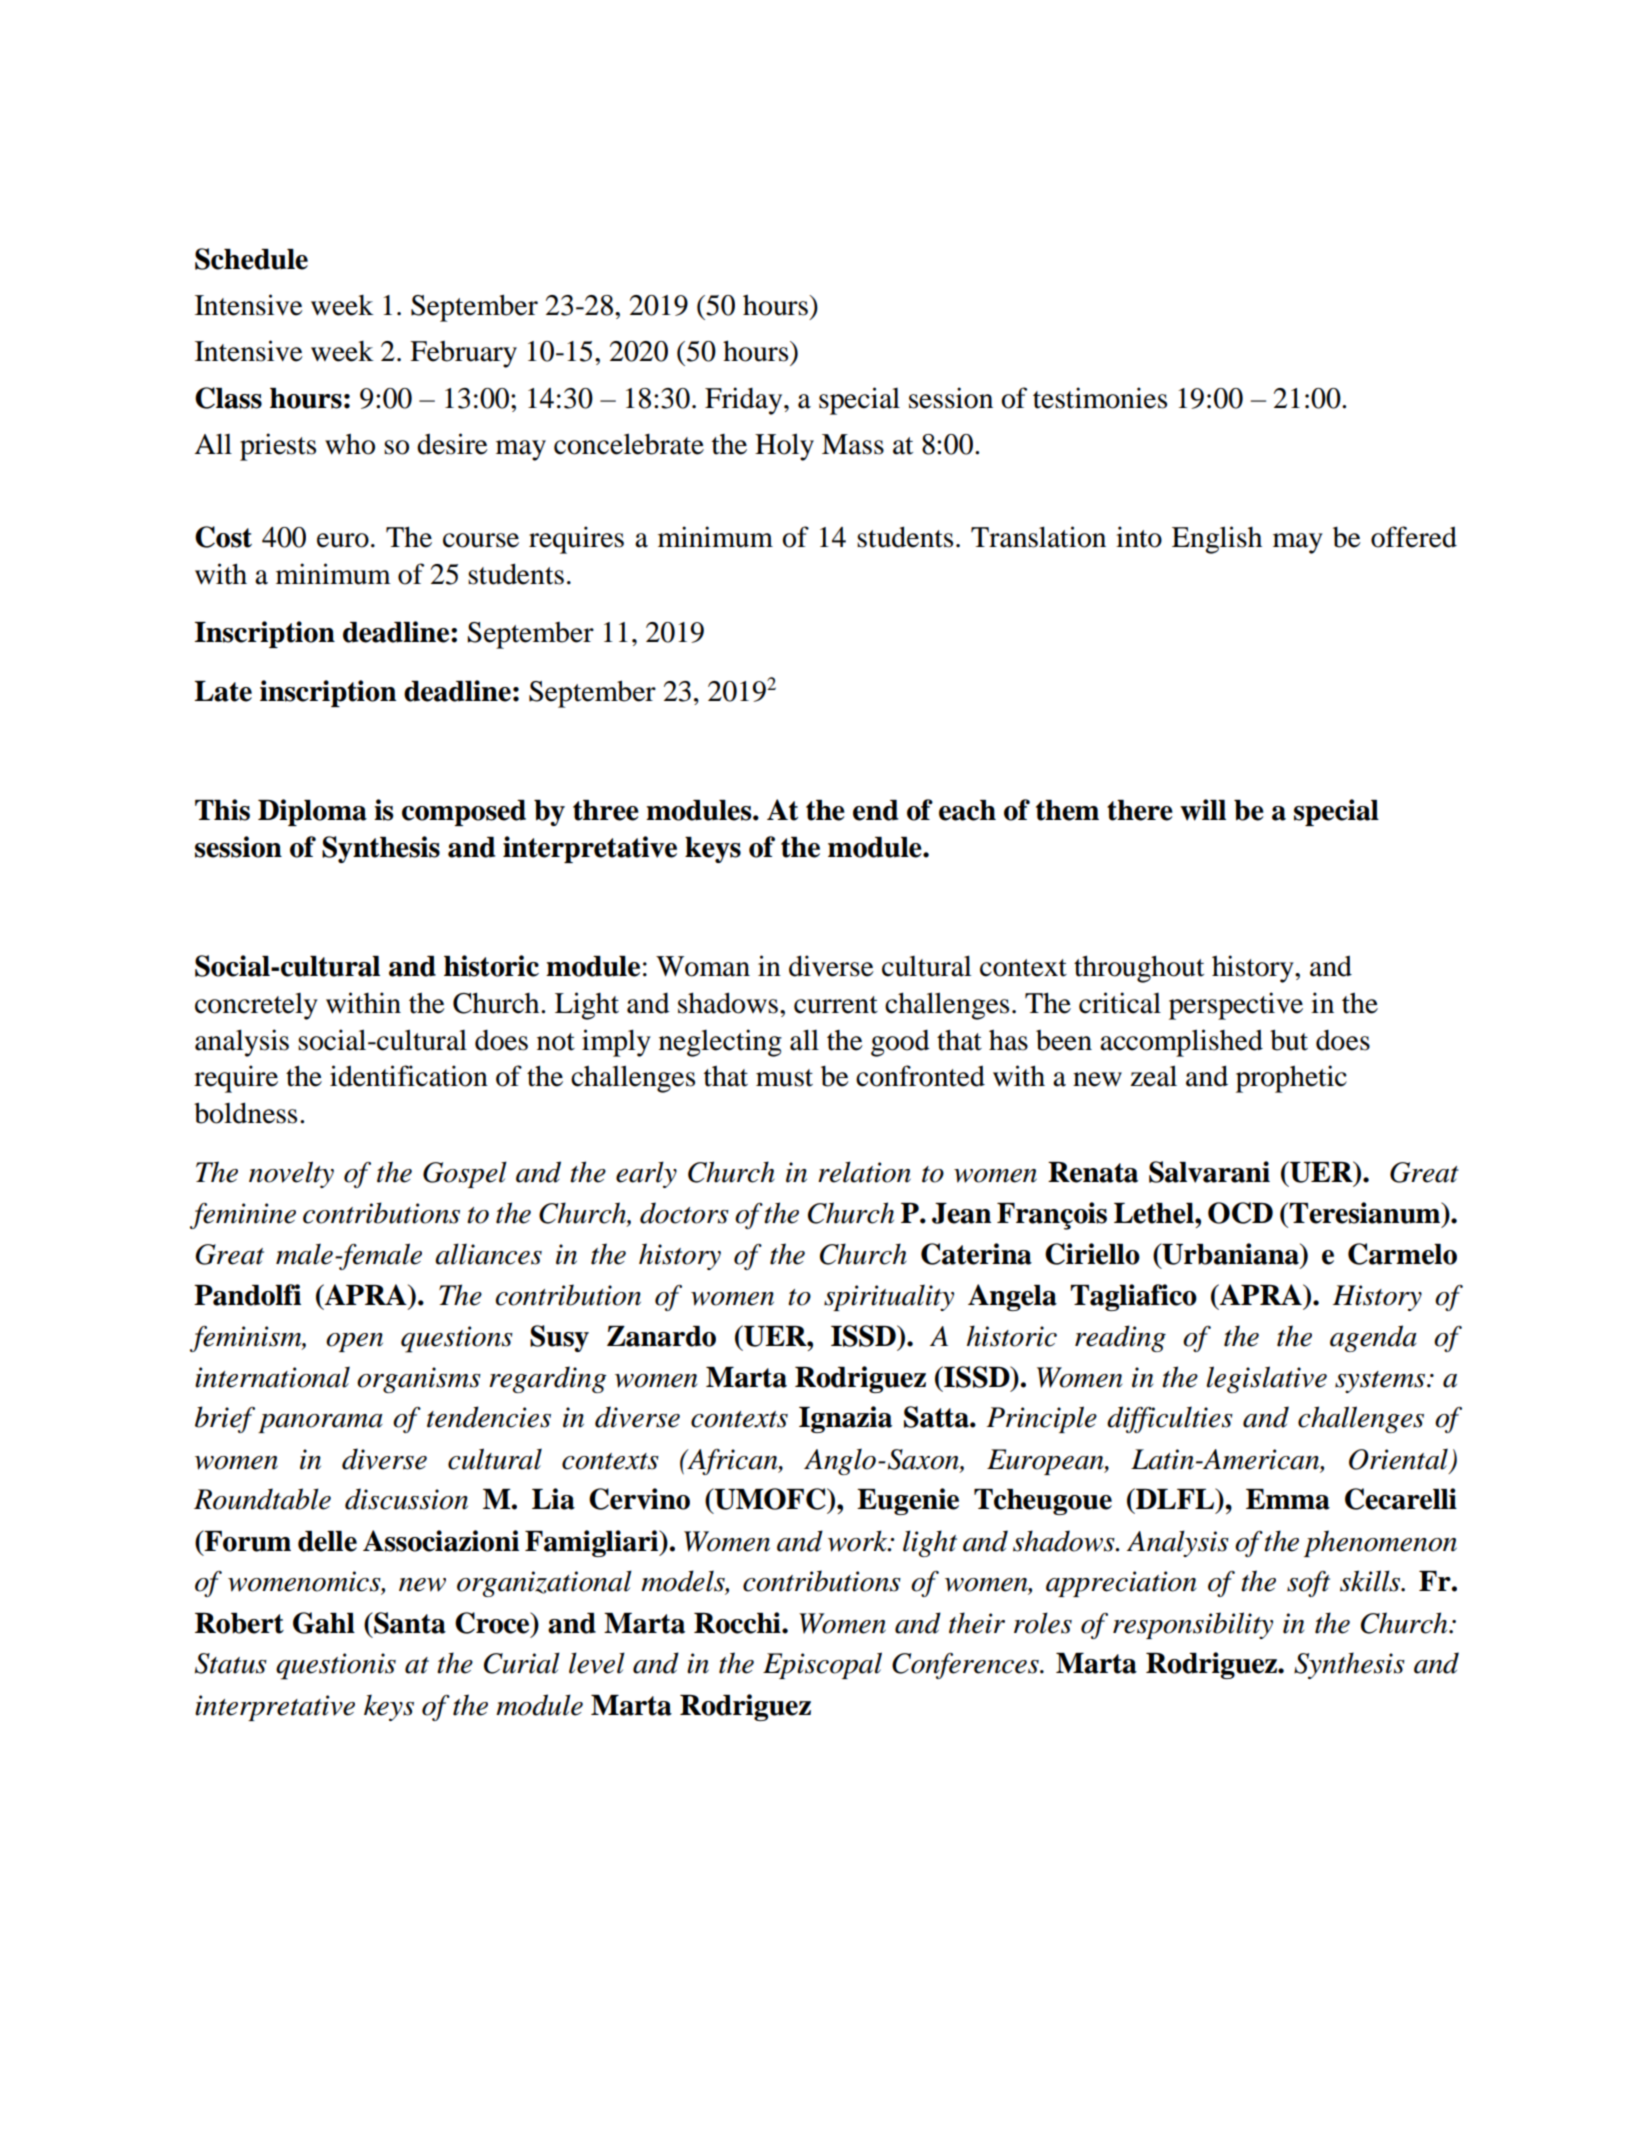  Describe the element at coordinates (1100, 398) in the document. I see `testimonies` at that location.
